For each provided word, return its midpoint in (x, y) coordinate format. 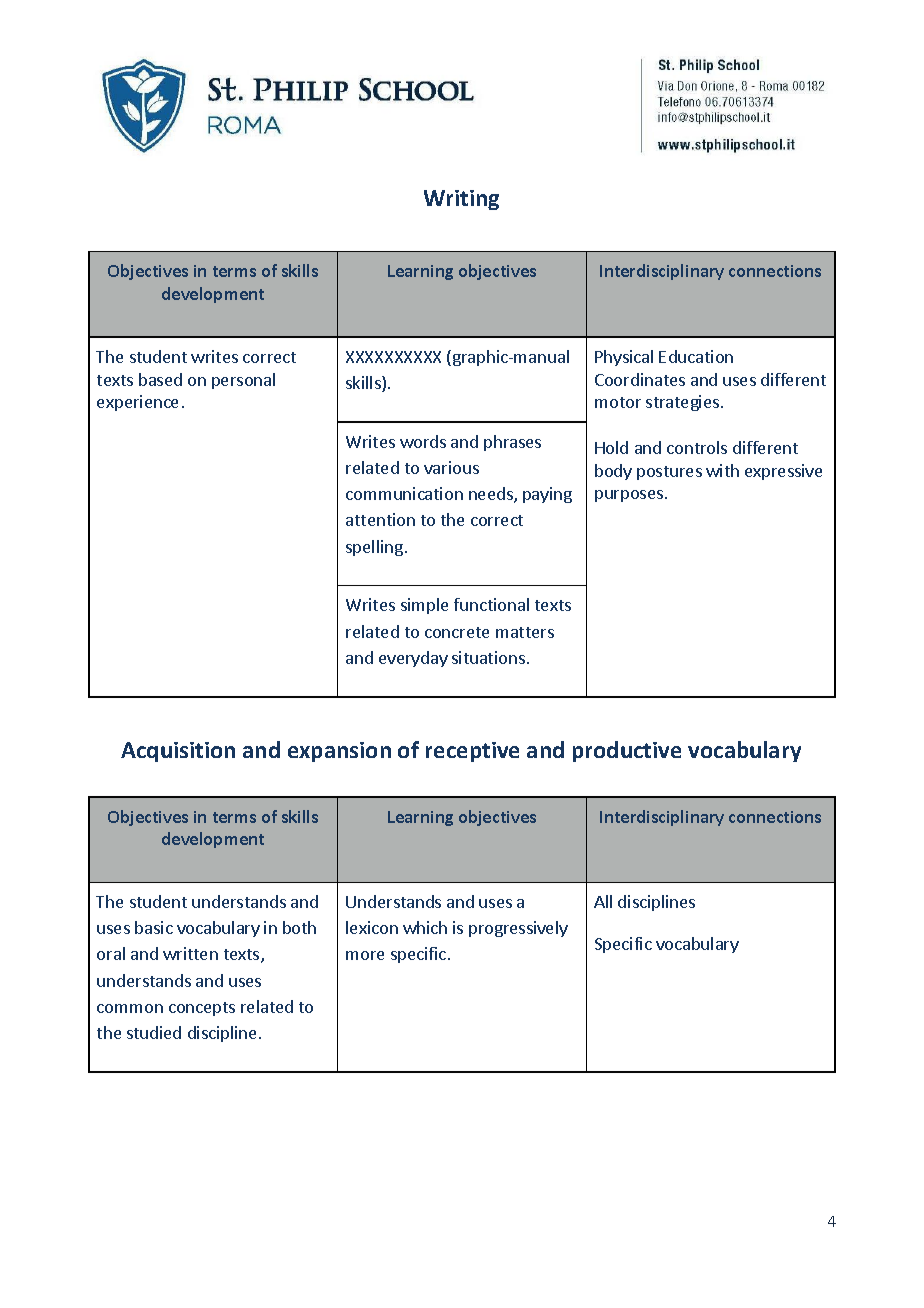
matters (525, 632)
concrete (457, 632)
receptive (472, 752)
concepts (202, 1009)
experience (137, 403)
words (423, 441)
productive (627, 751)
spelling (374, 548)
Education (696, 356)
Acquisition (178, 752)
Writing (461, 200)
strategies (684, 403)
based (160, 379)
